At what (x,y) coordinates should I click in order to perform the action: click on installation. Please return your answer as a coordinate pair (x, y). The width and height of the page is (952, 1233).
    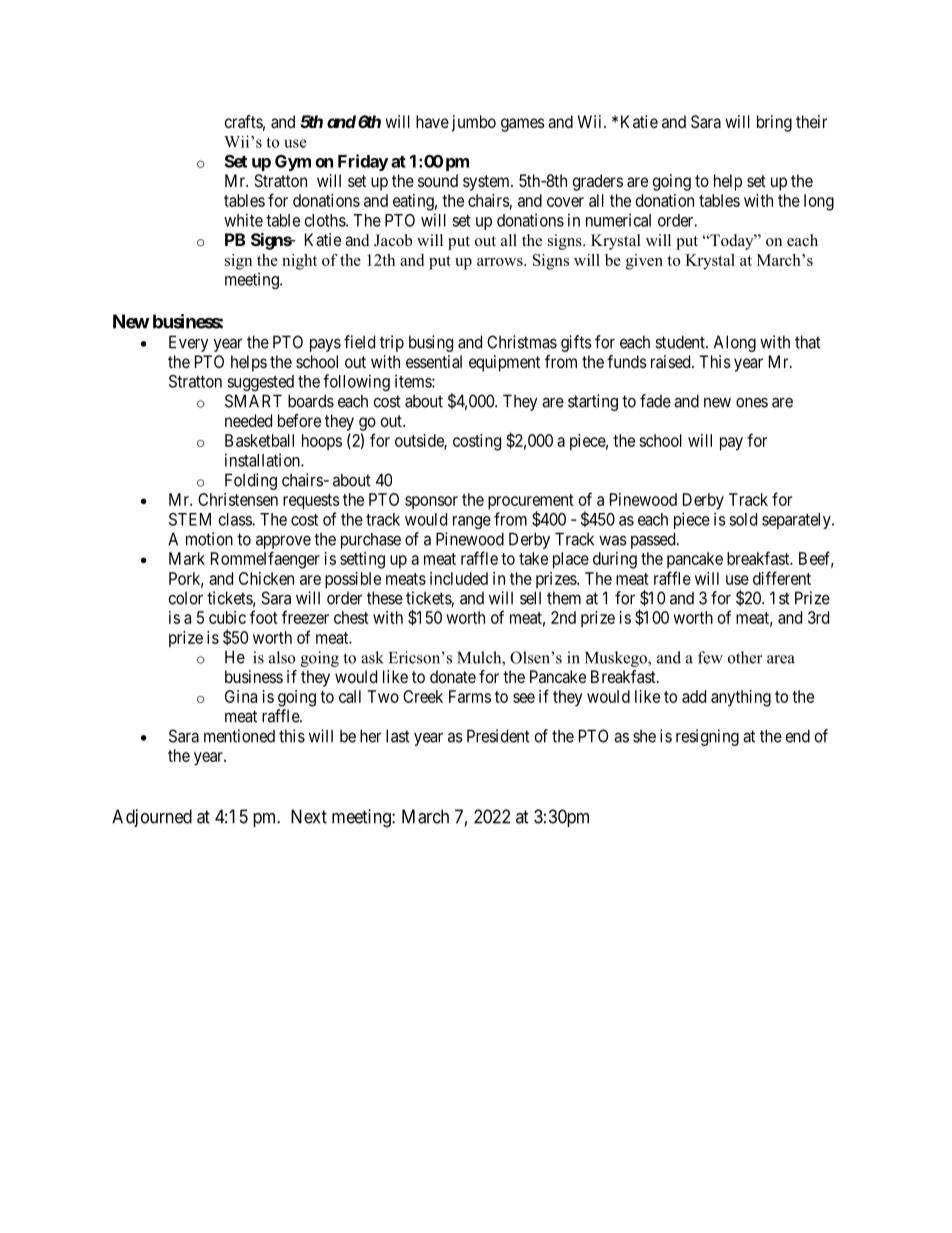
    Looking at the image, I should click on (263, 460).
